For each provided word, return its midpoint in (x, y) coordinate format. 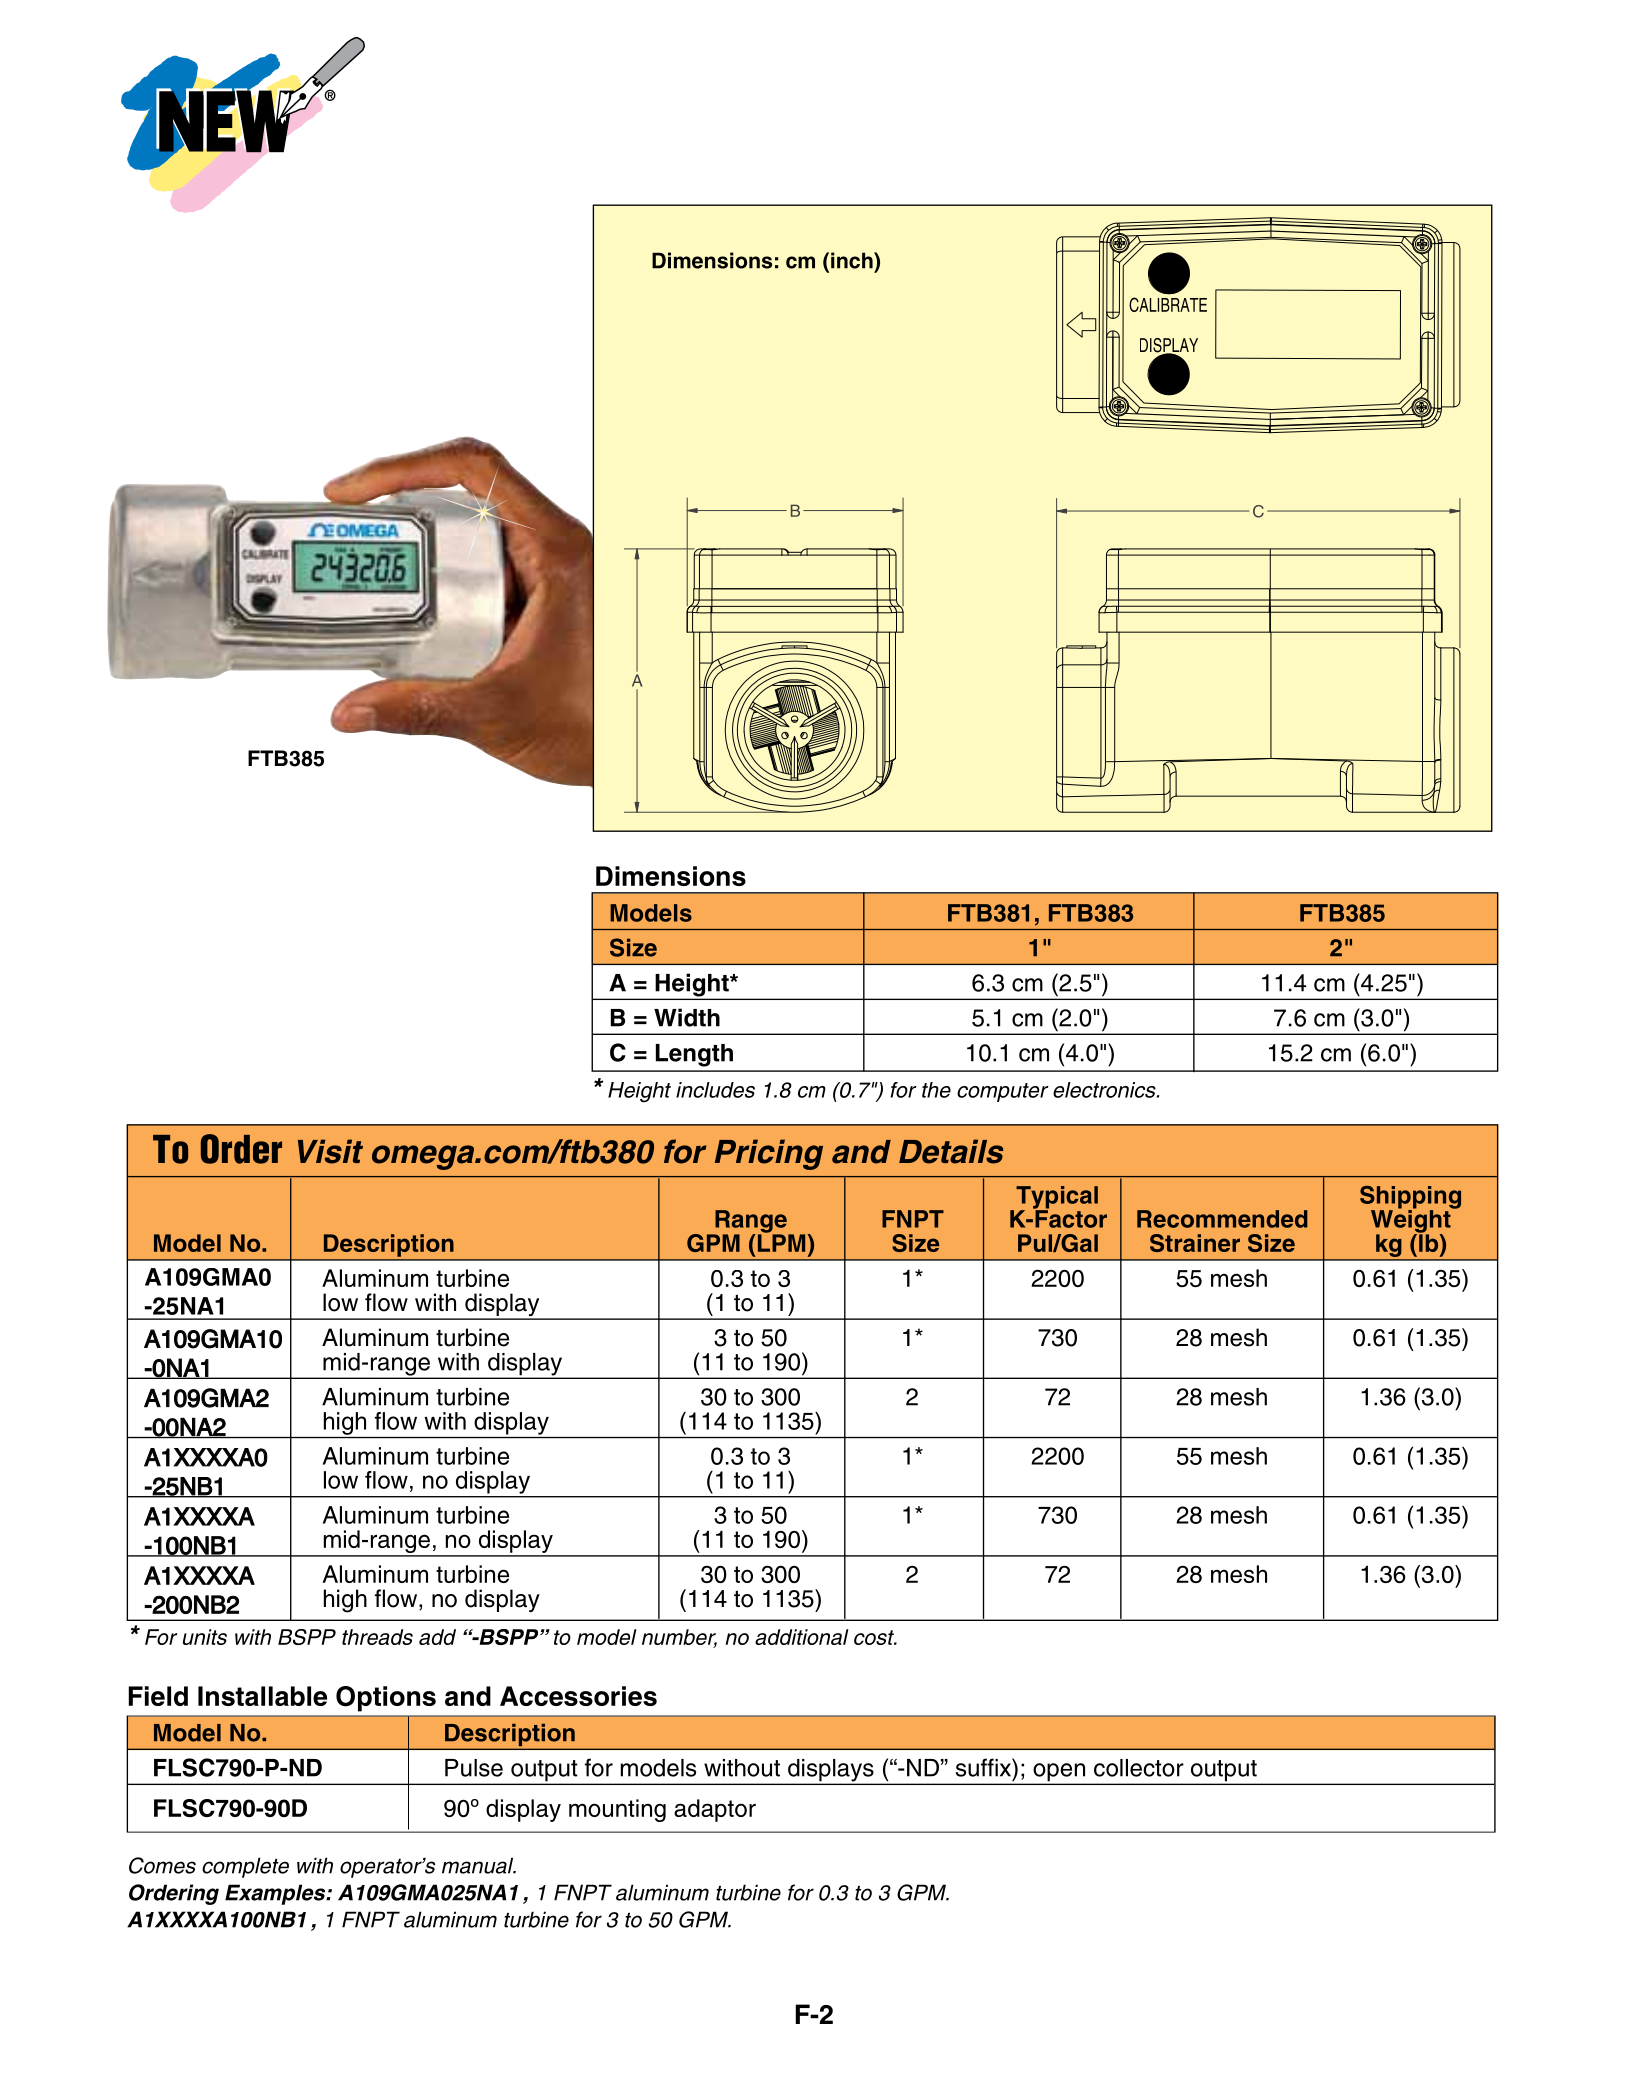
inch (853, 260)
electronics (1105, 1090)
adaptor (715, 1810)
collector (1139, 1768)
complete (245, 1867)
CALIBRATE (1168, 304)
